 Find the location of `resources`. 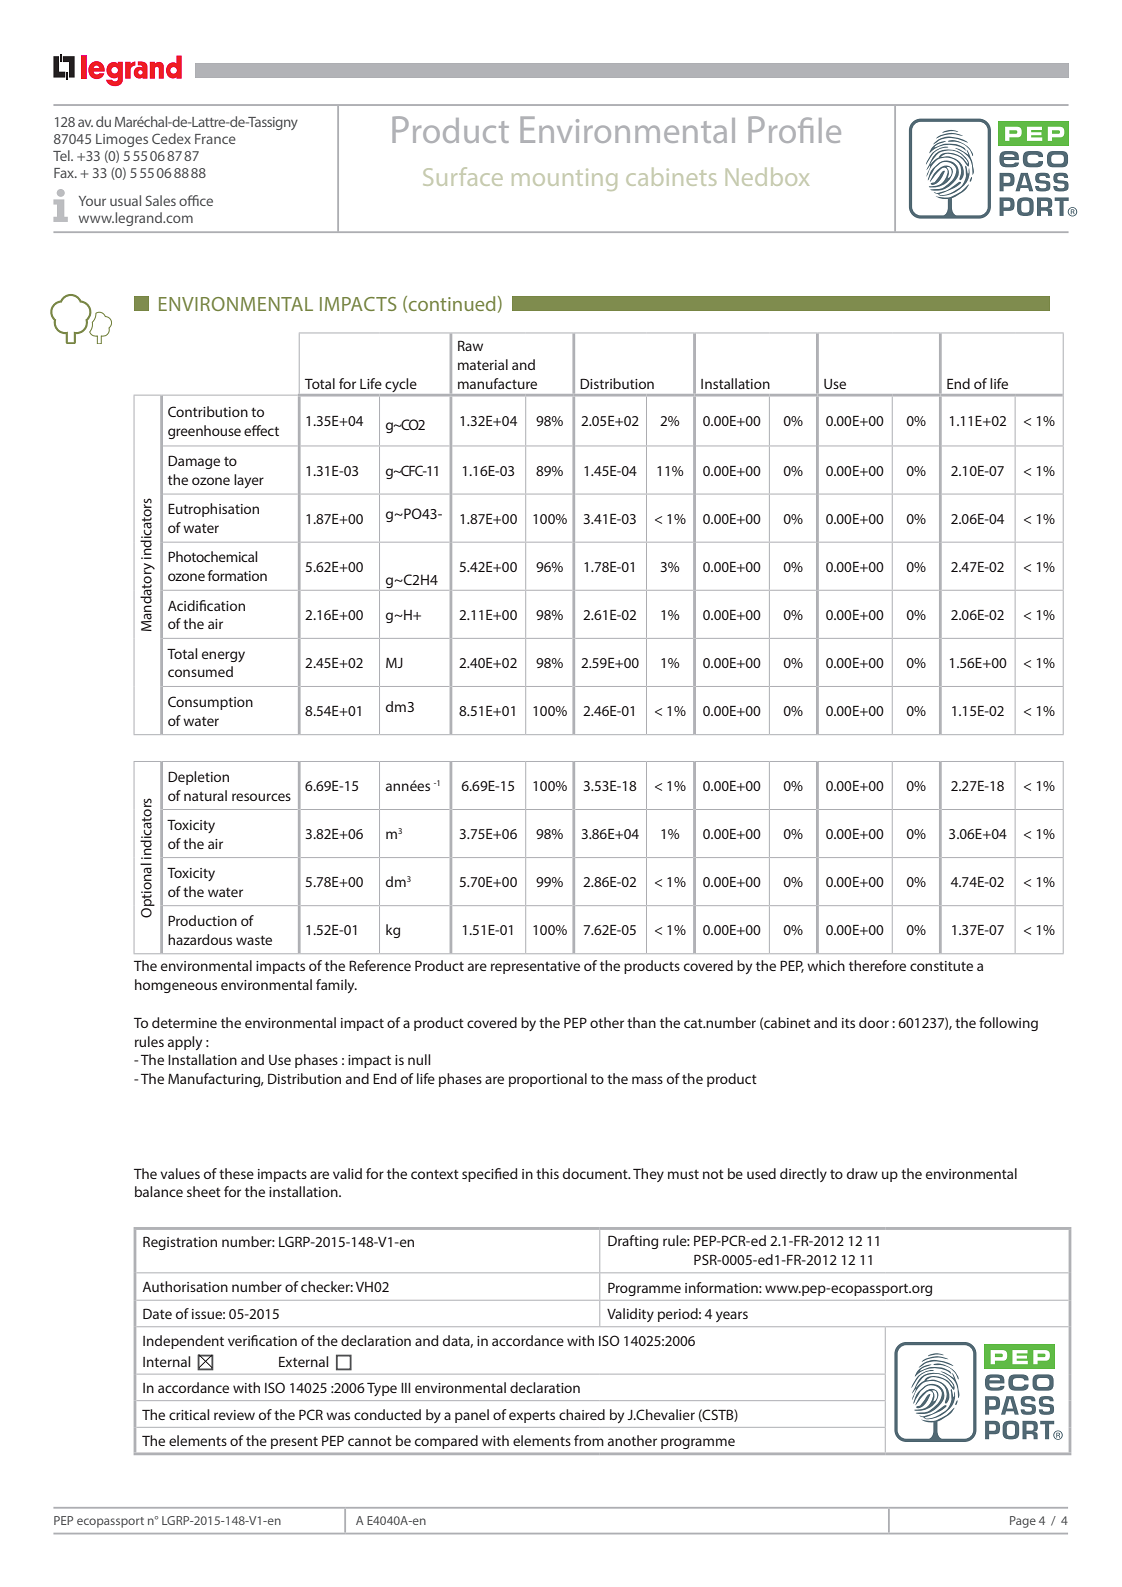

resources is located at coordinates (261, 797).
